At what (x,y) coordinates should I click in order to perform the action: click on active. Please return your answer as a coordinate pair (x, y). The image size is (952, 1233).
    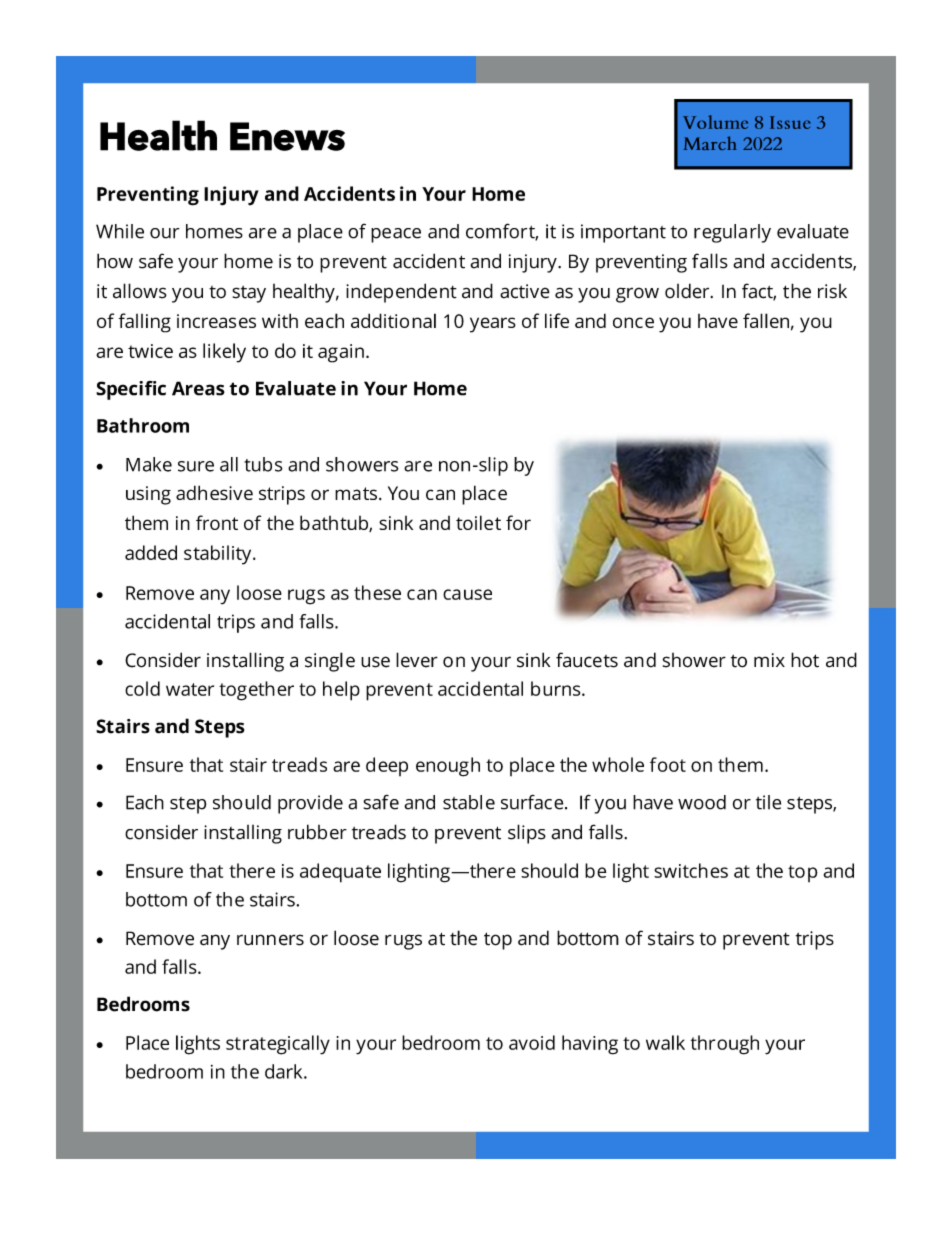
    Looking at the image, I should click on (525, 291).
